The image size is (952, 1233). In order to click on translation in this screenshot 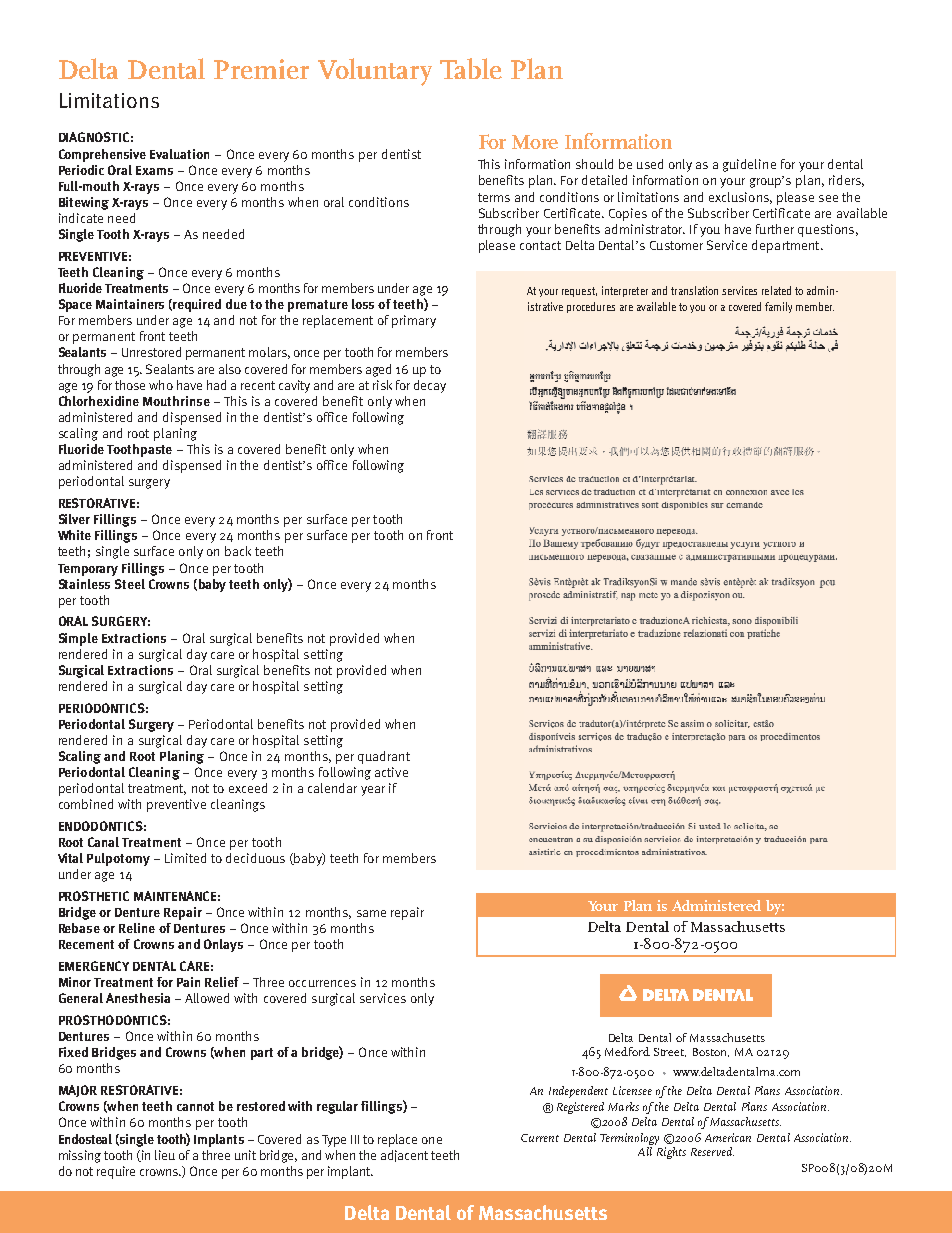, I will do `click(694, 290)`.
